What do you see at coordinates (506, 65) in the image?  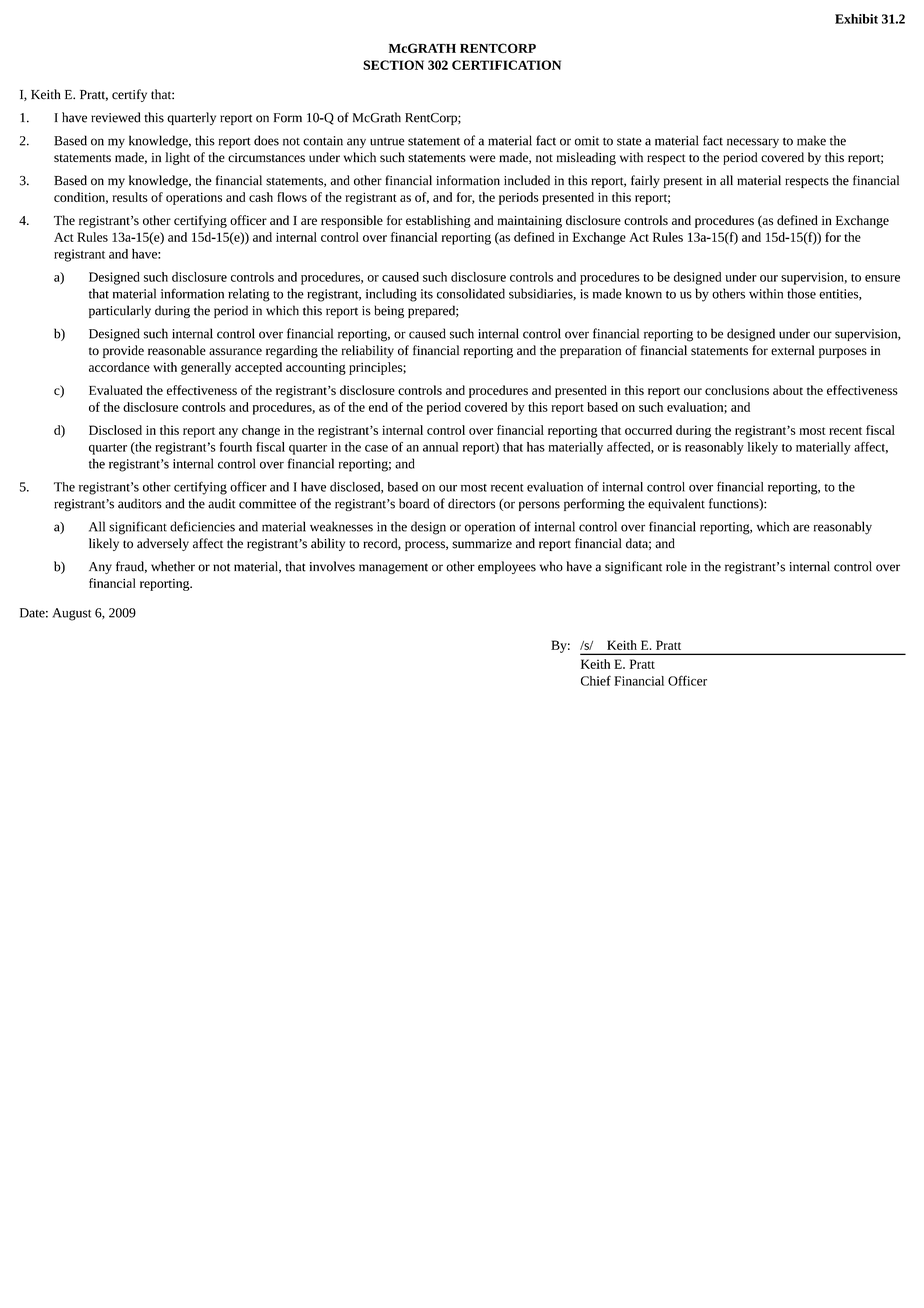 I see `CERTIFICATION` at bounding box center [506, 65].
